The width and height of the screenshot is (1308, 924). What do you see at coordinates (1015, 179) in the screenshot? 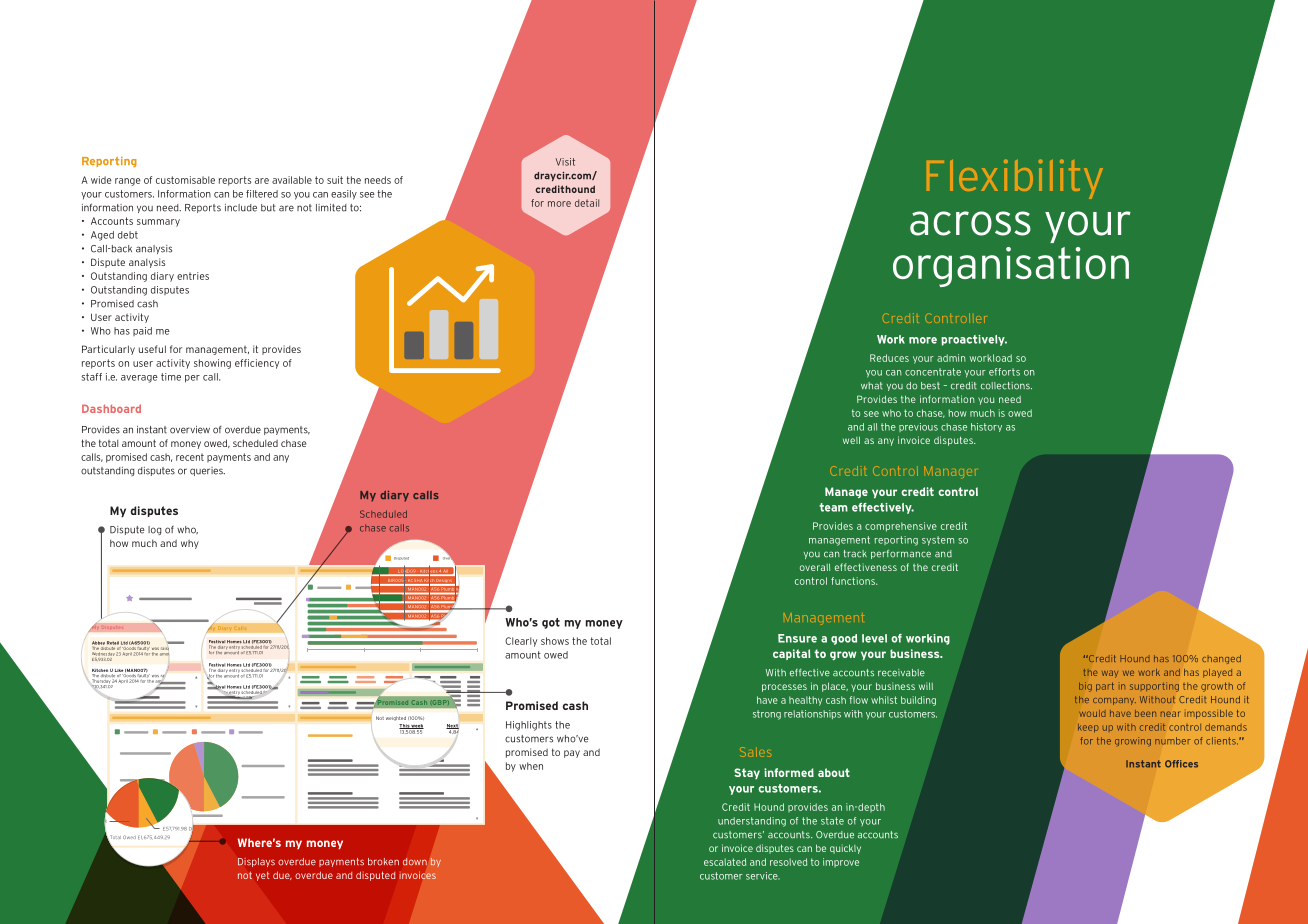
I see `Flexibility` at bounding box center [1015, 179].
